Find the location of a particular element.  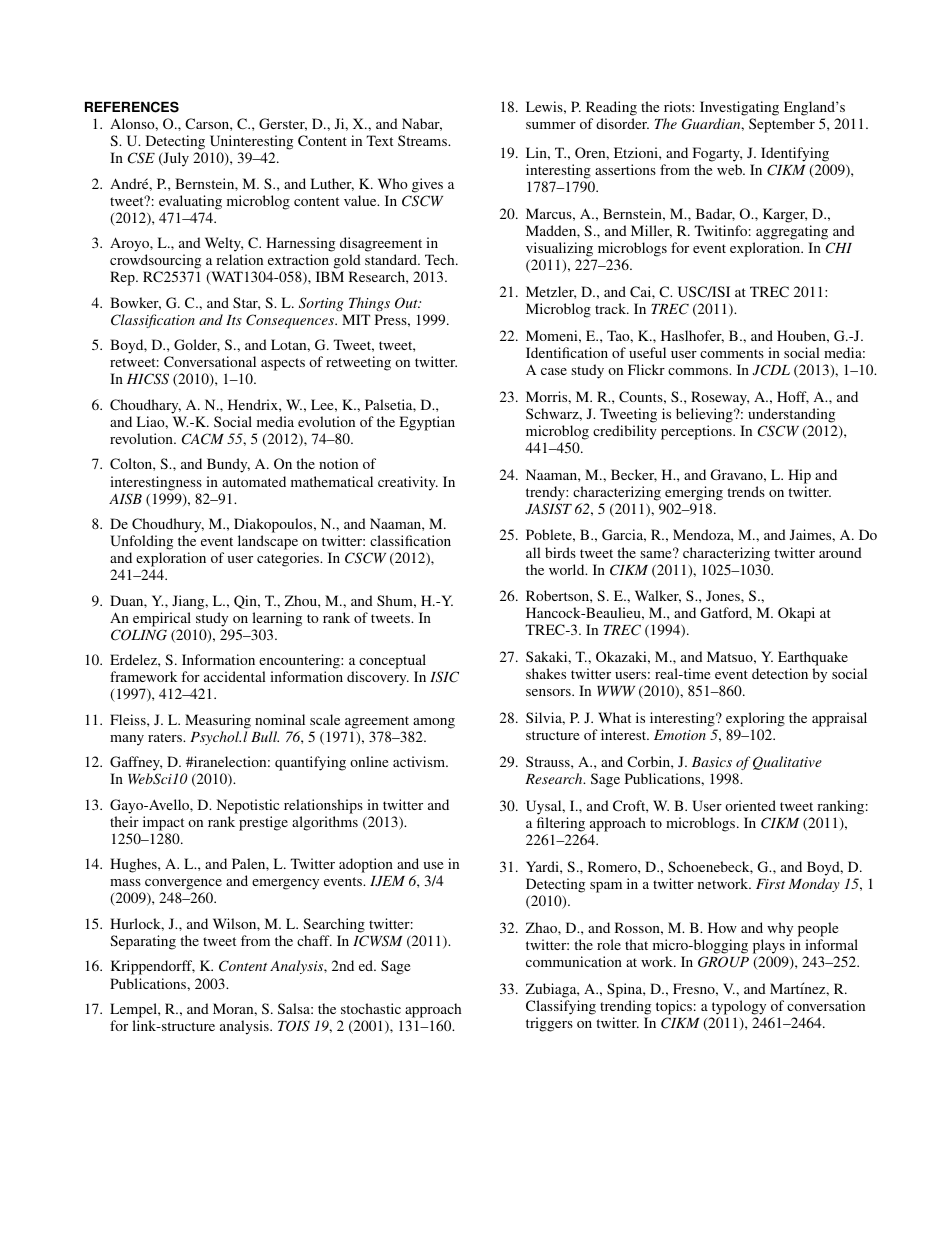

Jones is located at coordinates (724, 595).
